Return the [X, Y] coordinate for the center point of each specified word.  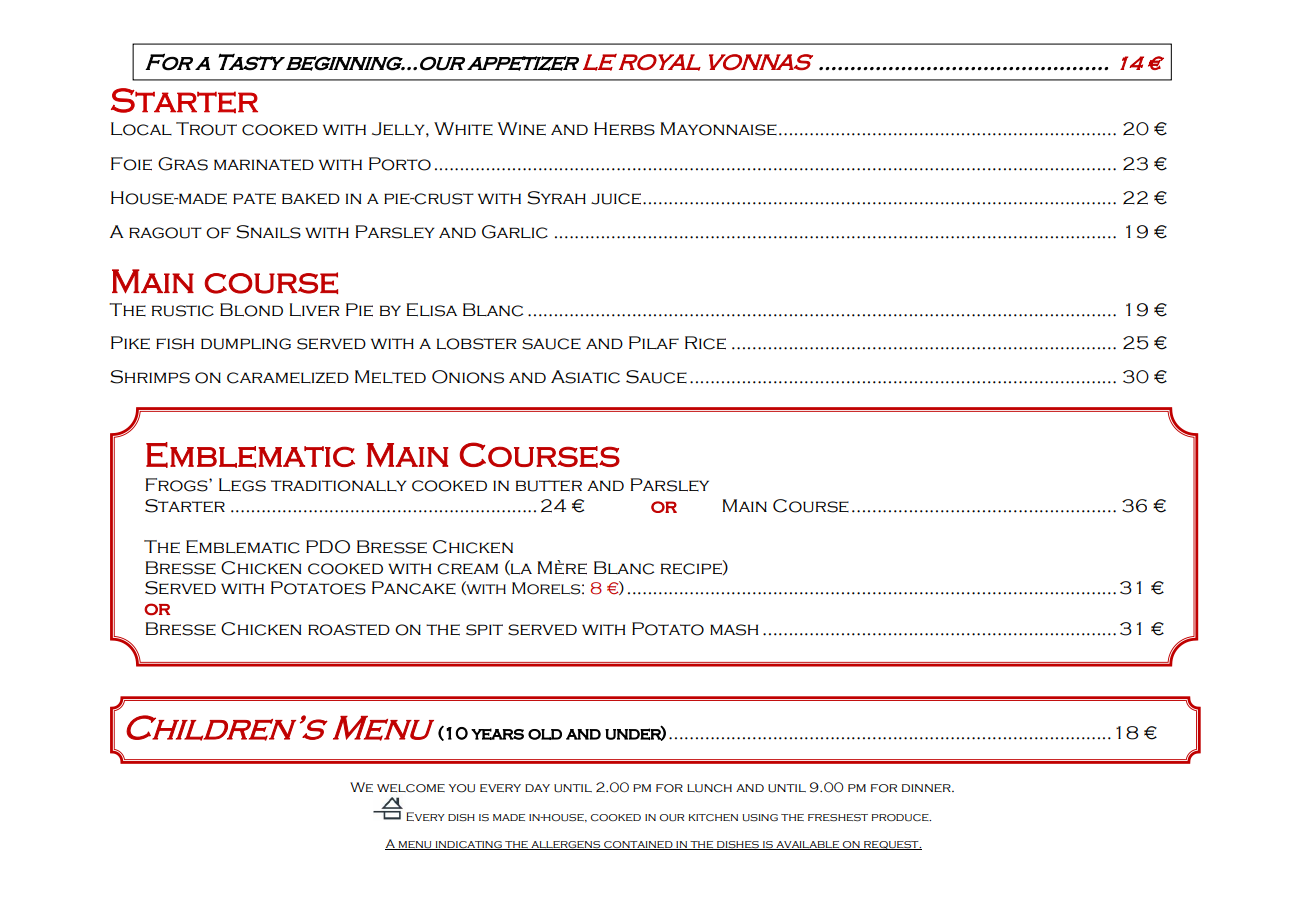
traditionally [339, 486]
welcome [411, 788]
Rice [705, 343]
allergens [566, 845]
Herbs [624, 129]
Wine [522, 129]
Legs [242, 485]
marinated [264, 165]
